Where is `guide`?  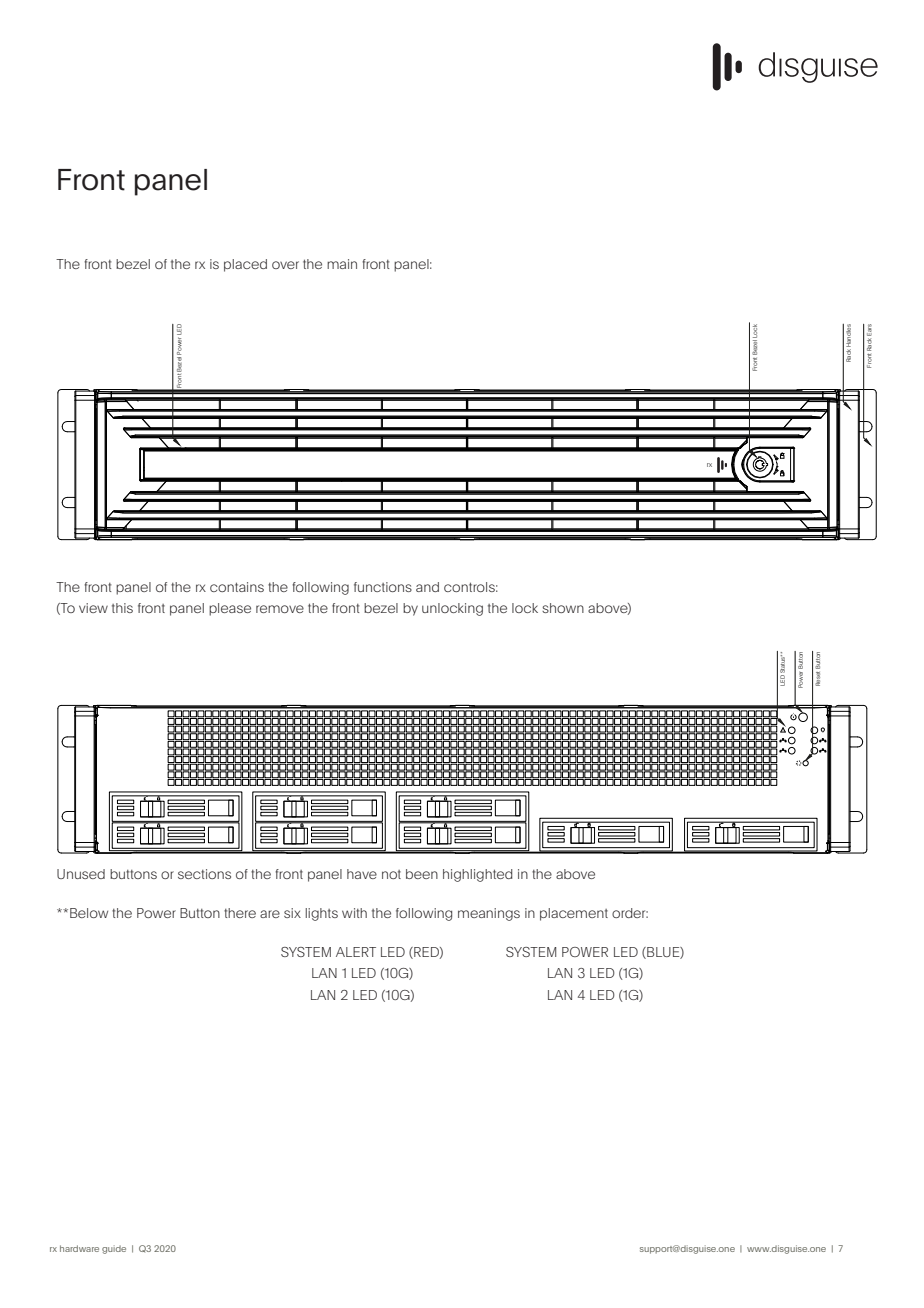
guide is located at coordinates (114, 1249).
